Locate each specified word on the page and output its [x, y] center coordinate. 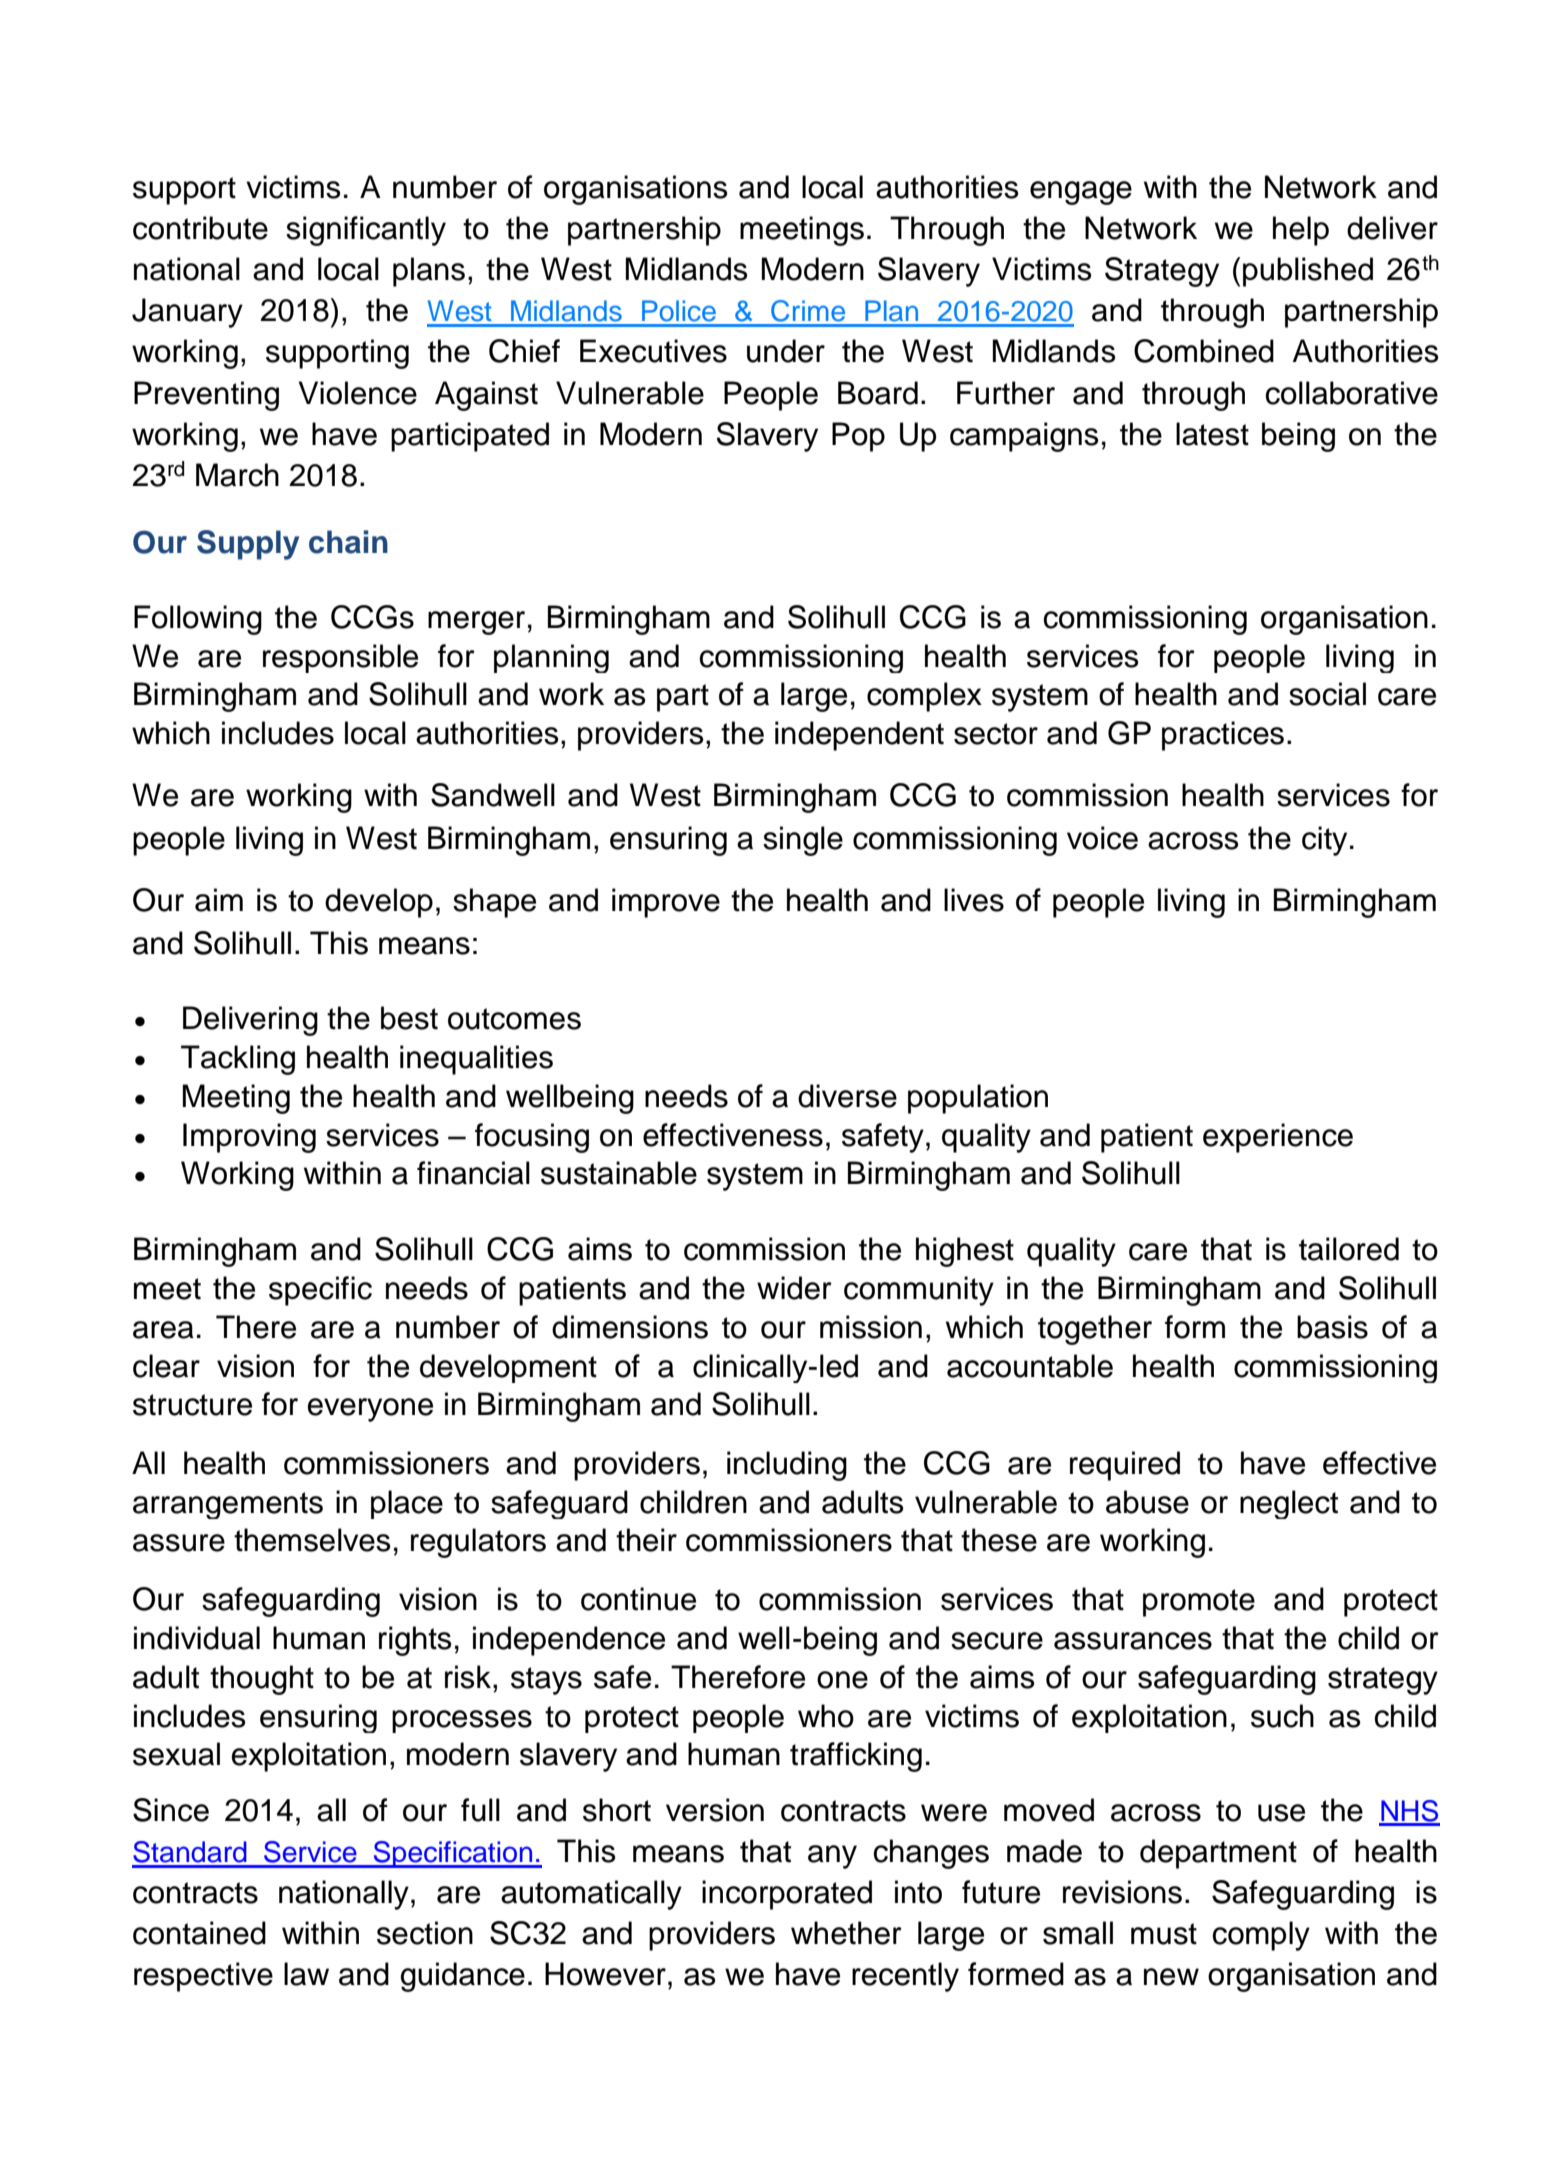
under [786, 351]
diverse [847, 1096]
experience [1278, 1138]
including [787, 1466]
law [306, 1974]
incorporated [787, 1895]
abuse [1147, 1502]
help [1301, 231]
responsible [340, 658]
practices [1223, 736]
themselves [312, 1540]
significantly [366, 231]
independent [859, 736]
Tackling [238, 1060]
